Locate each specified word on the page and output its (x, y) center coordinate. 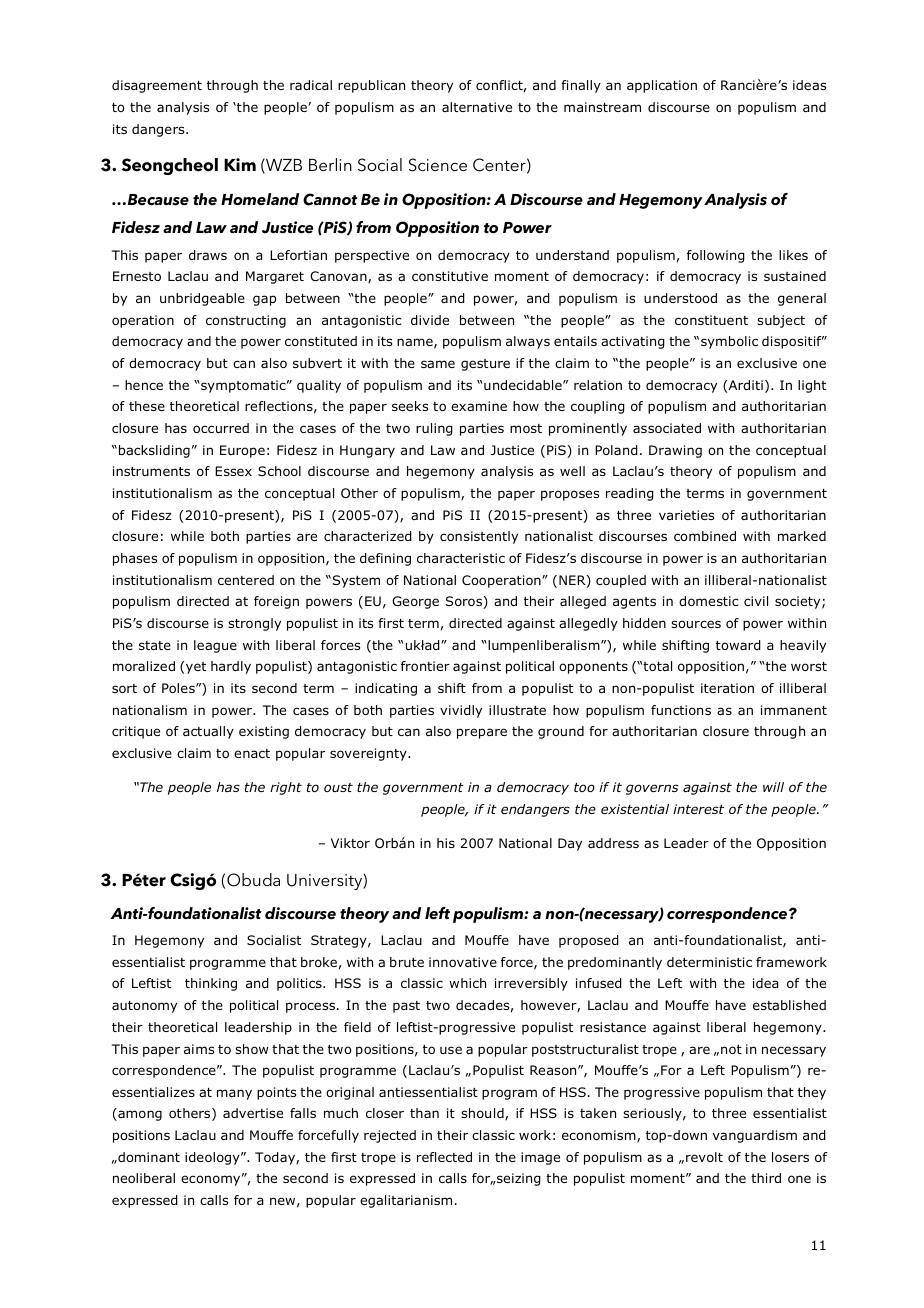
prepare (482, 733)
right (286, 788)
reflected (444, 1157)
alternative (477, 107)
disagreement (157, 86)
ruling (434, 429)
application (662, 86)
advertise (253, 1113)
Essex (233, 471)
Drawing (675, 451)
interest (698, 809)
